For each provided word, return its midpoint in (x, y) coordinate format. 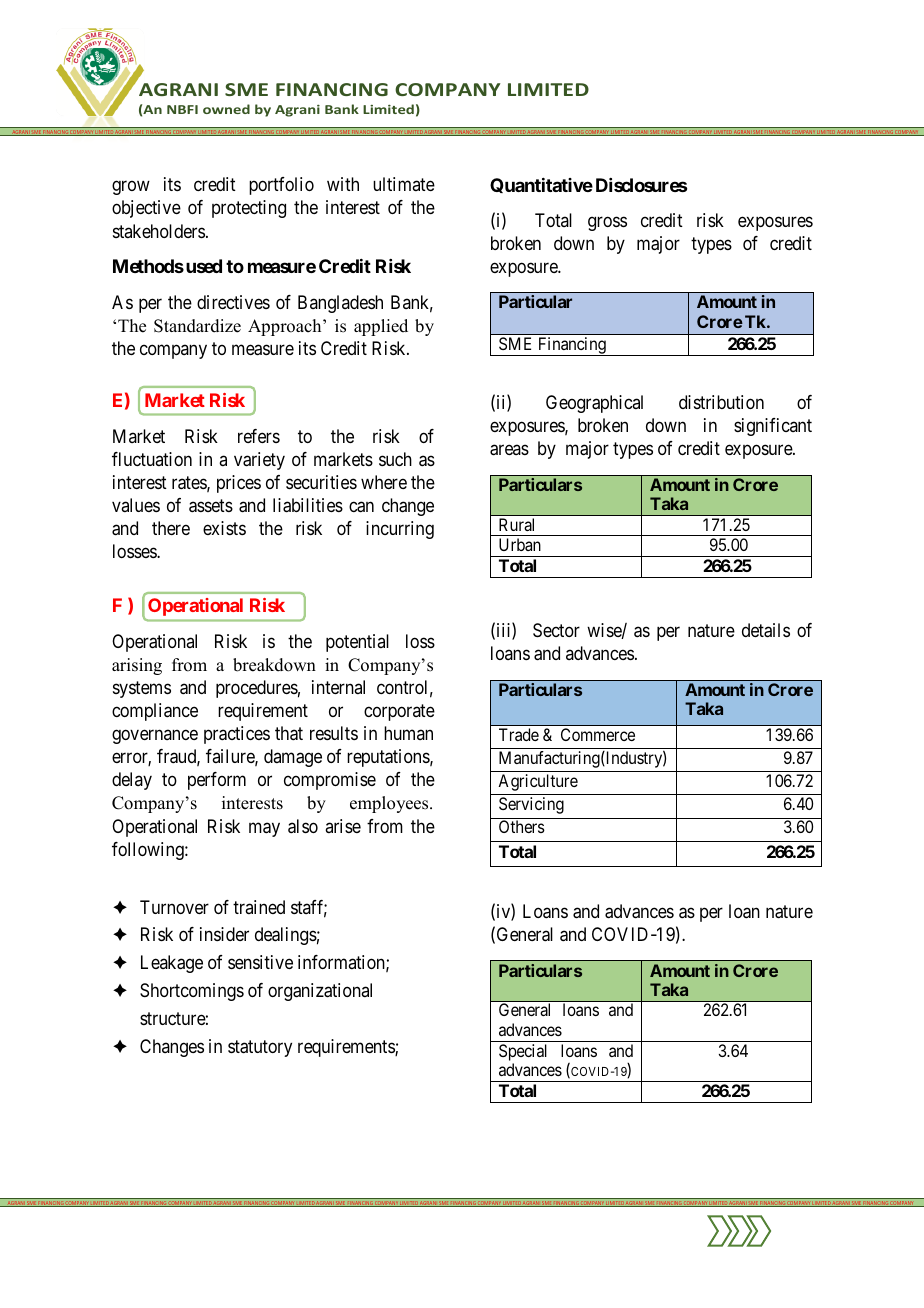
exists (224, 528)
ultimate (404, 184)
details (766, 630)
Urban (520, 544)
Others (522, 826)
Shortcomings (192, 992)
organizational (320, 992)
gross (607, 223)
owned (226, 109)
